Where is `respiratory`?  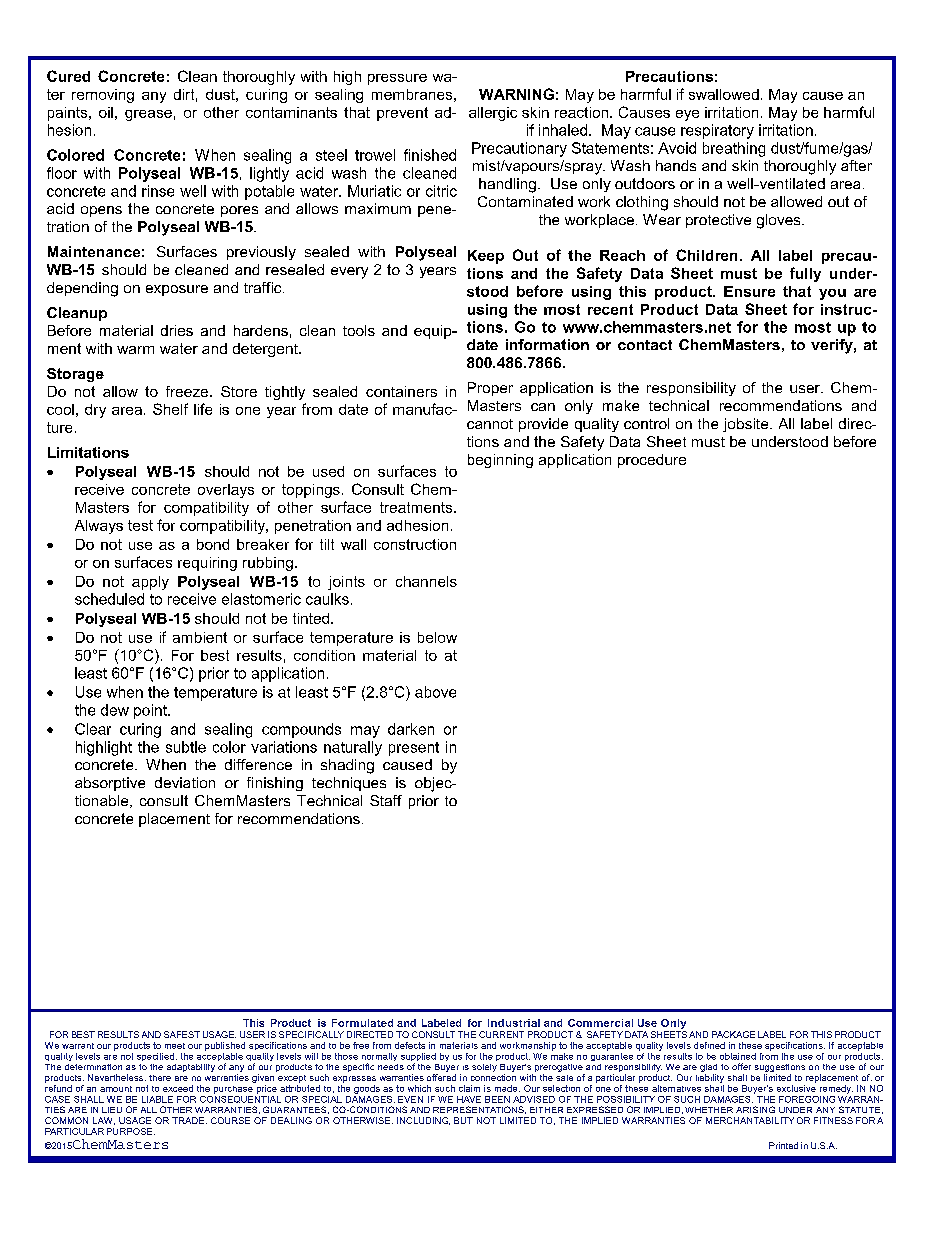
respiratory is located at coordinates (717, 131).
